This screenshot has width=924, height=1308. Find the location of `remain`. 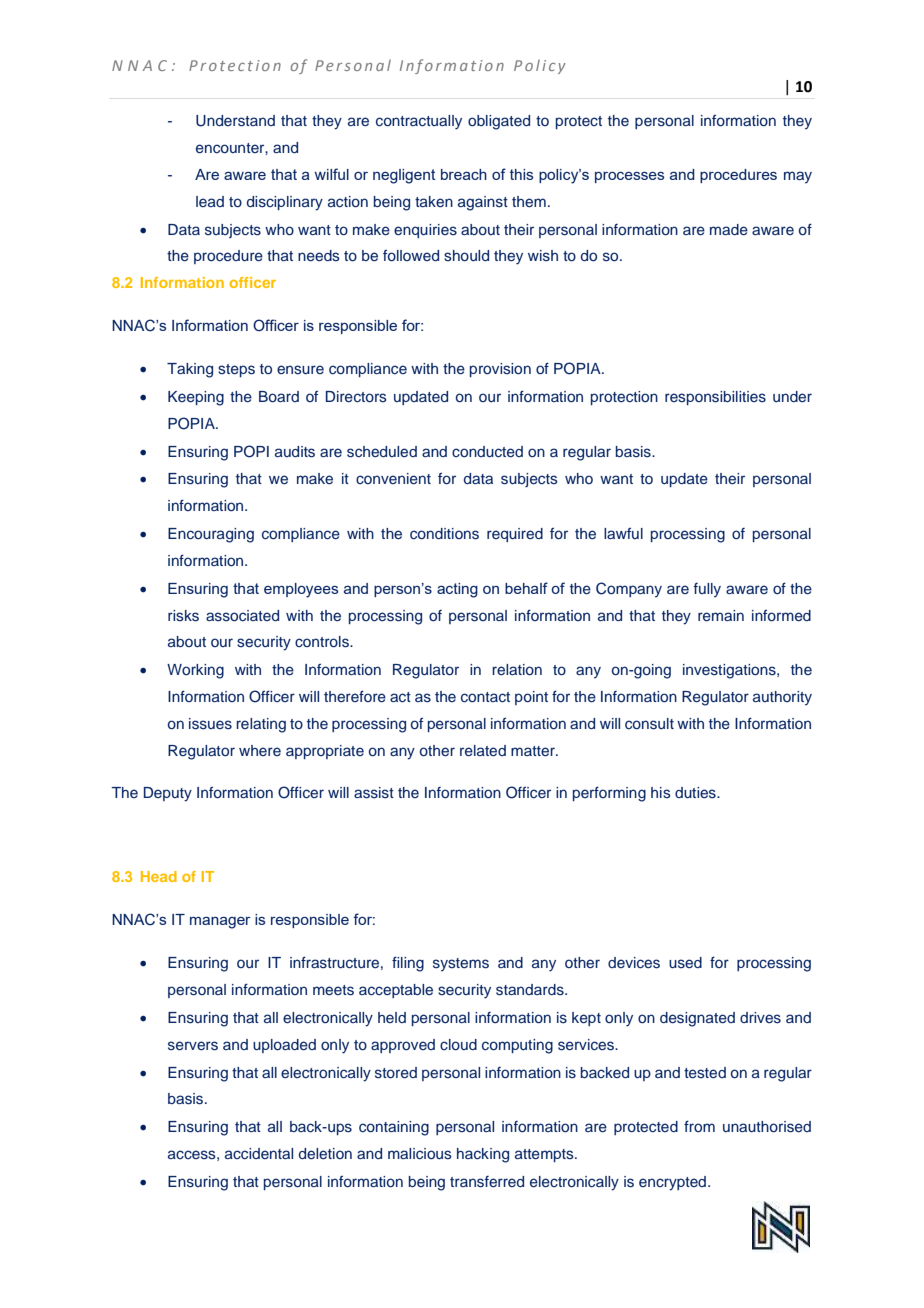

remain is located at coordinates (721, 615).
